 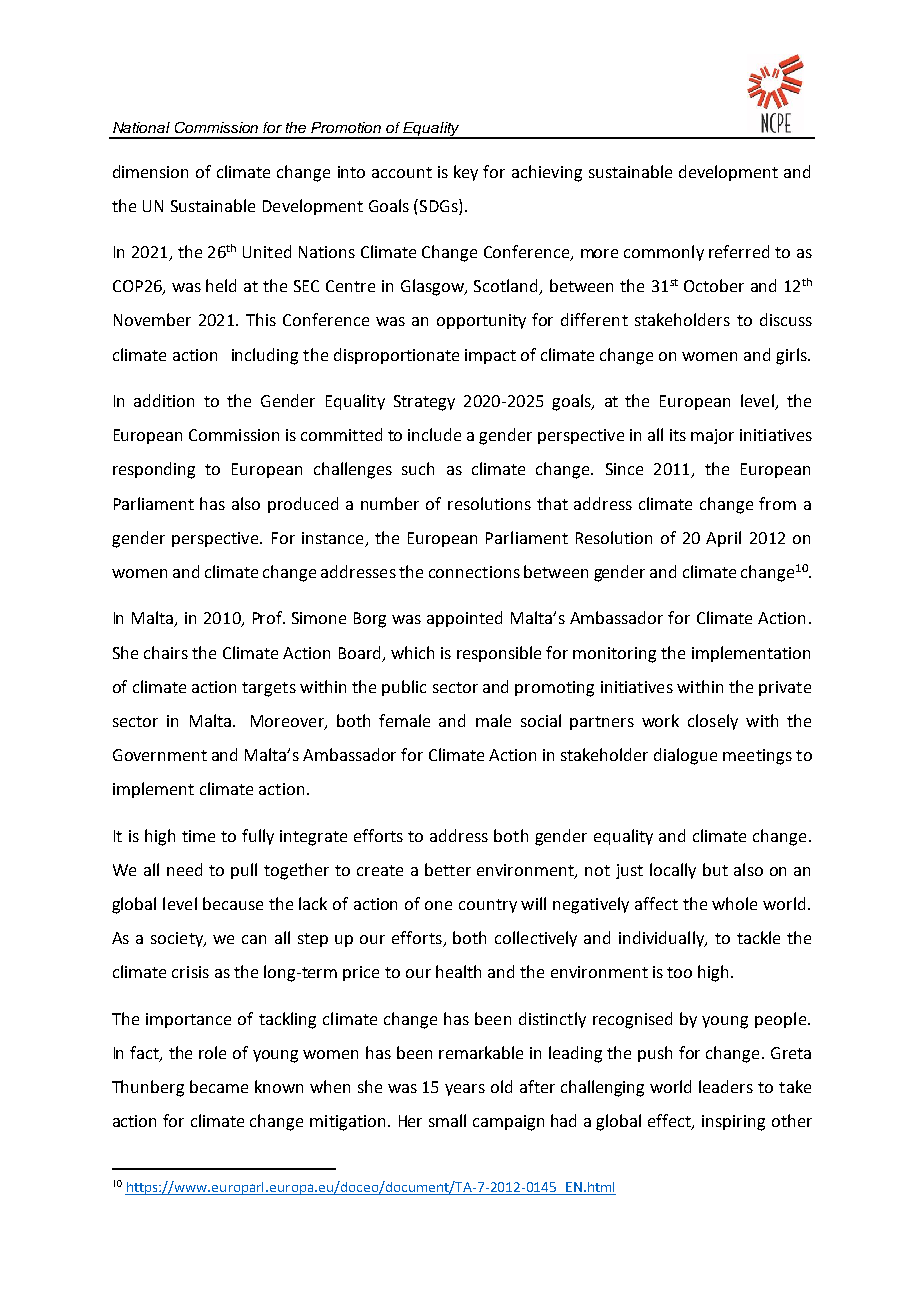 What do you see at coordinates (219, 1086) in the page?
I see `became` at bounding box center [219, 1086].
